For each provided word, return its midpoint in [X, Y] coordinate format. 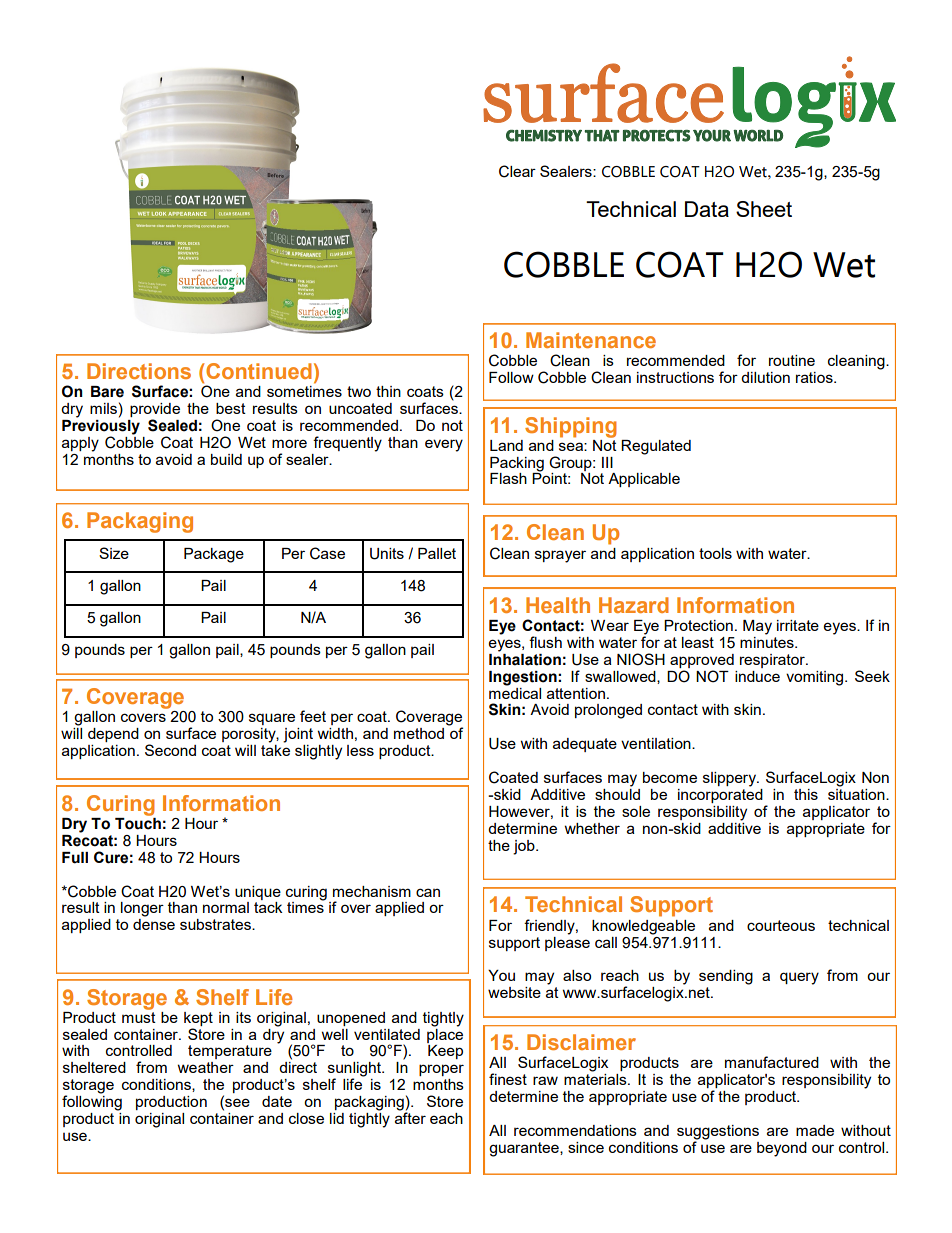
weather [206, 1067]
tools [715, 553]
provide [155, 411]
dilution [765, 377]
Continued [258, 371]
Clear [517, 171]
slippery [730, 779]
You [501, 975]
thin [388, 391]
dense [154, 924]
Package [214, 555]
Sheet [764, 209]
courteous [781, 925]
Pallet [437, 553]
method [419, 733]
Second [170, 750]
